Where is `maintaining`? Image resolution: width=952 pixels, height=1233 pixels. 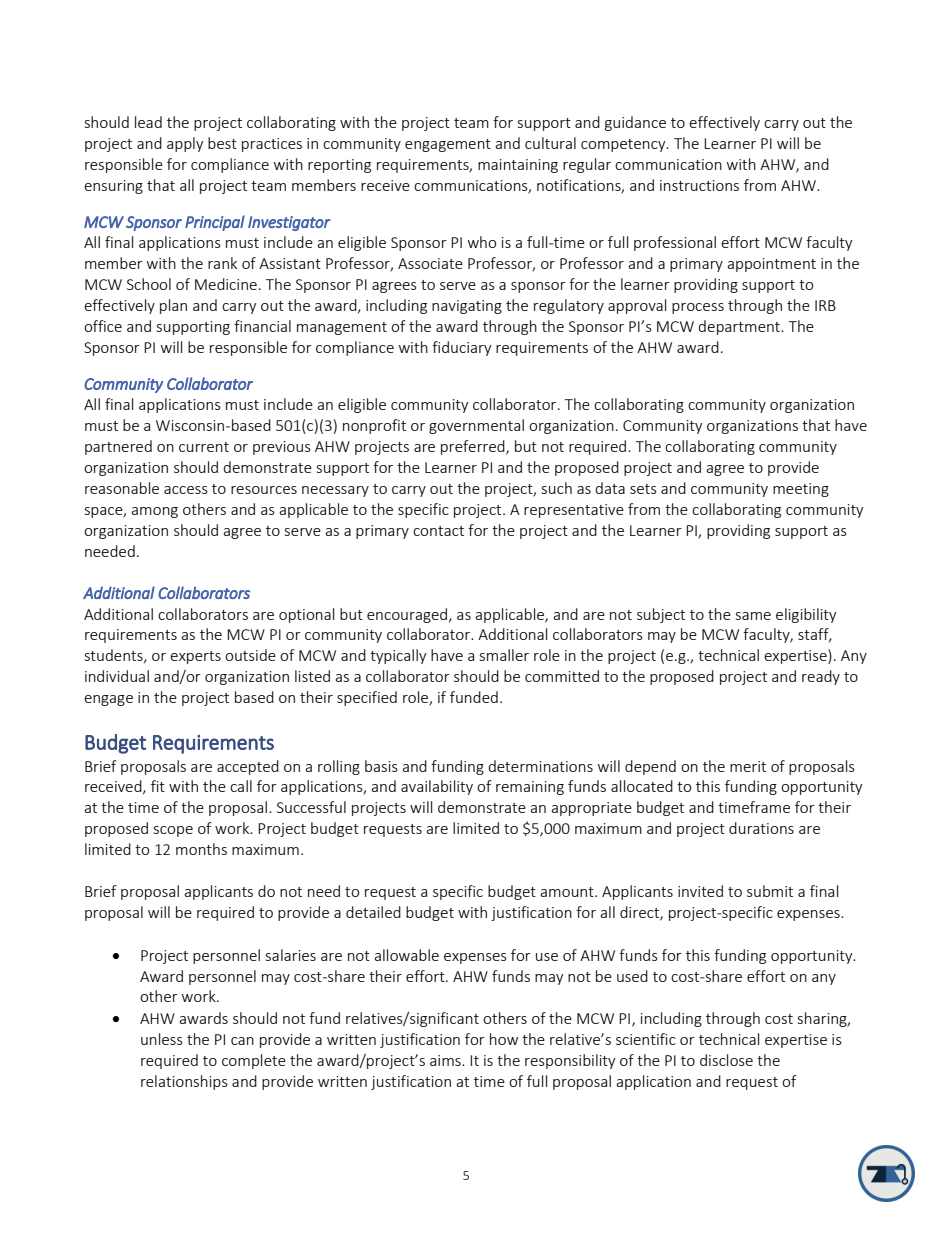
maintaining is located at coordinates (518, 166).
